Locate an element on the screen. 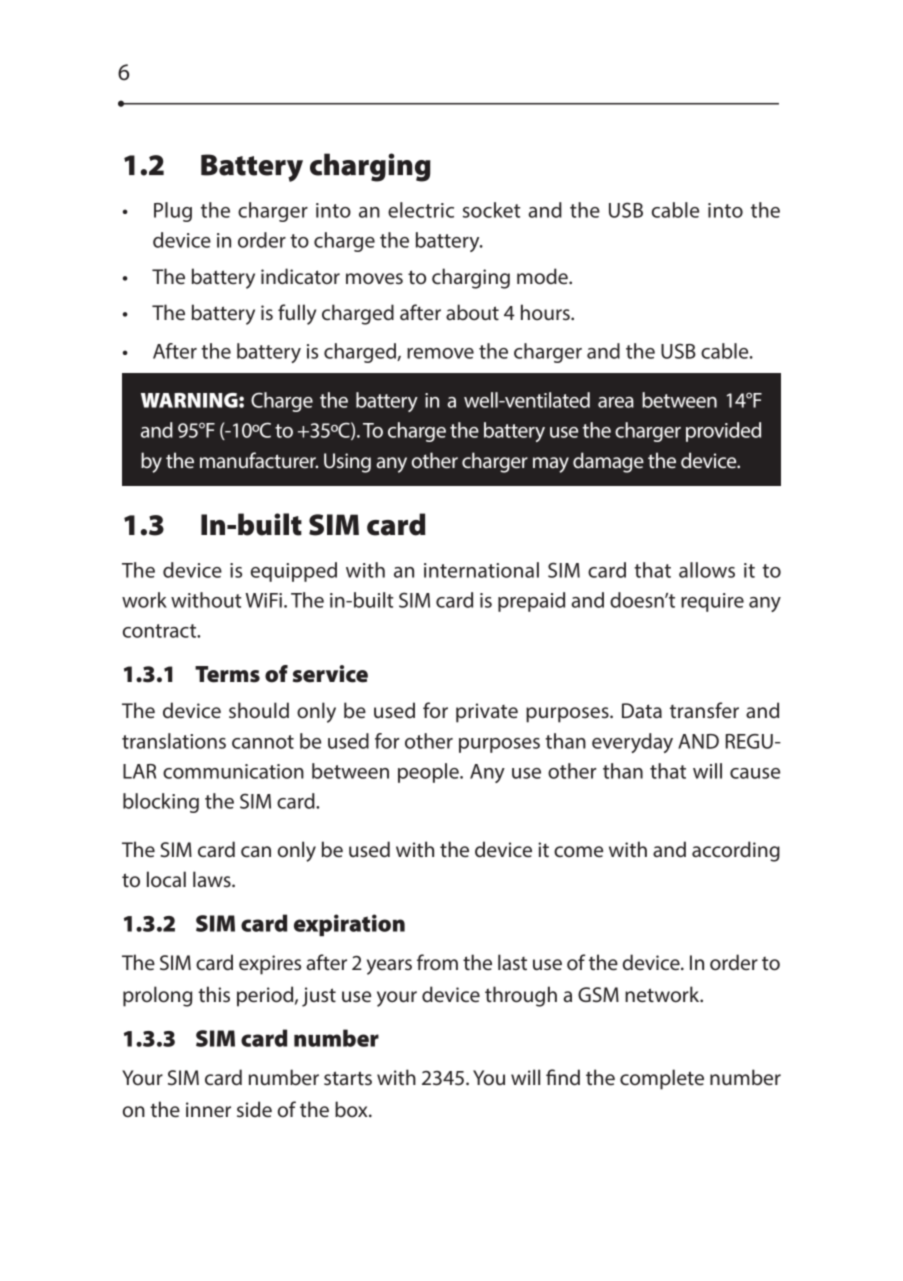 Image resolution: width=903 pixels, height=1281 pixels. find is located at coordinates (563, 1077).
